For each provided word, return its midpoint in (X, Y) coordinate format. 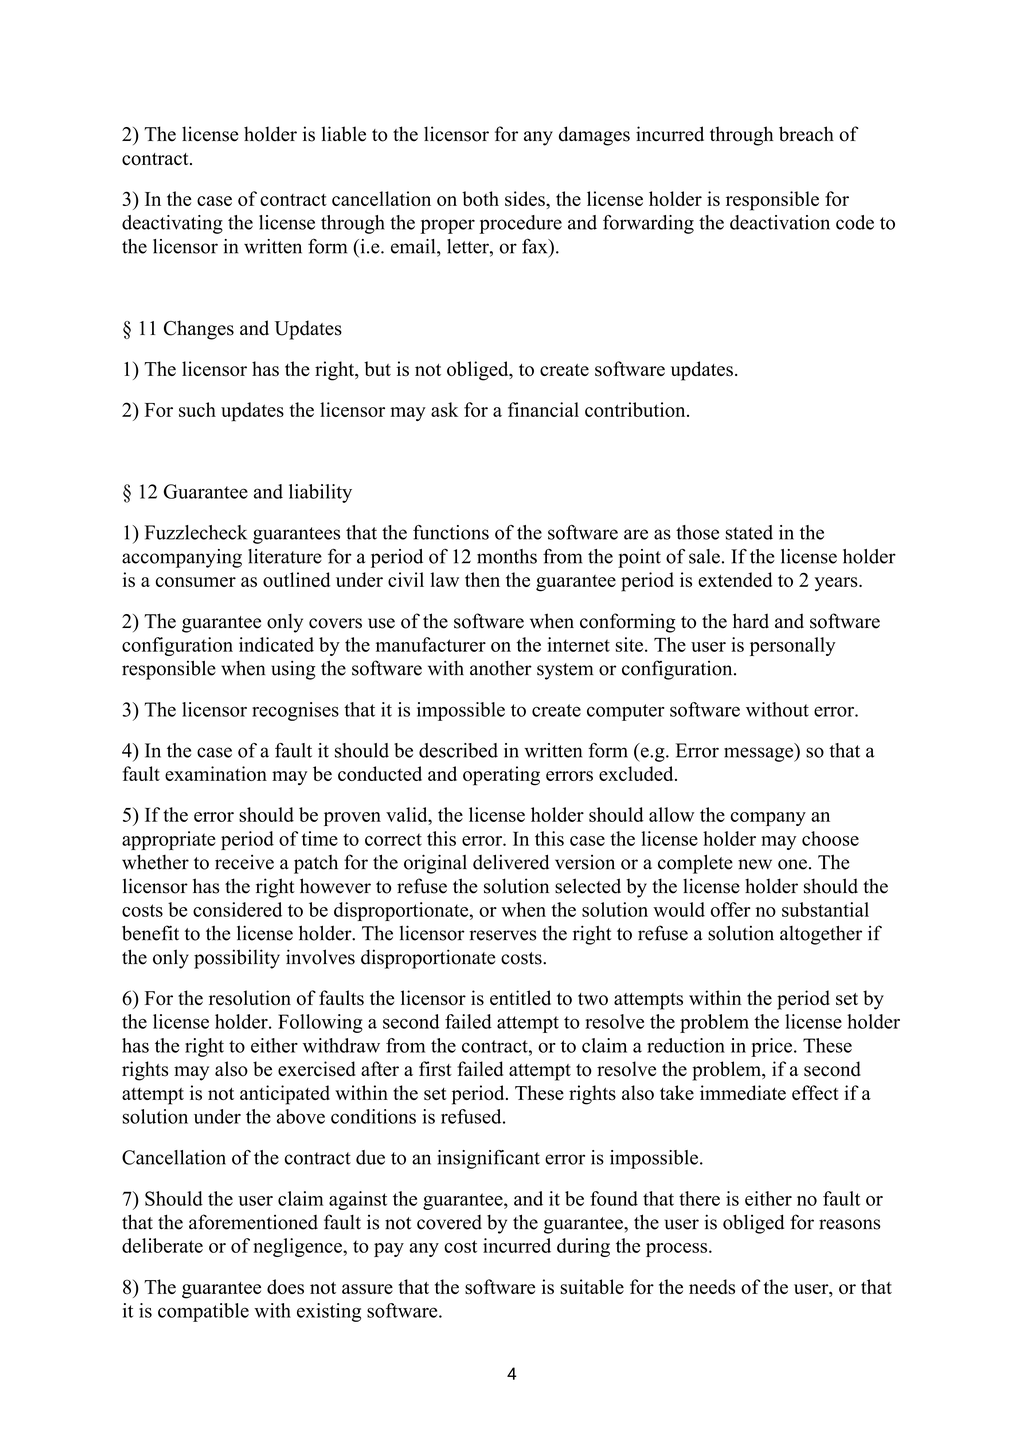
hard (751, 621)
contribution (636, 409)
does (285, 1286)
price (773, 1047)
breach (806, 134)
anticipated (285, 1095)
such (197, 409)
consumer (196, 582)
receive (244, 862)
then (482, 579)
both (480, 198)
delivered (511, 862)
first (435, 1069)
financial (543, 409)
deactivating (172, 224)
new (755, 864)
